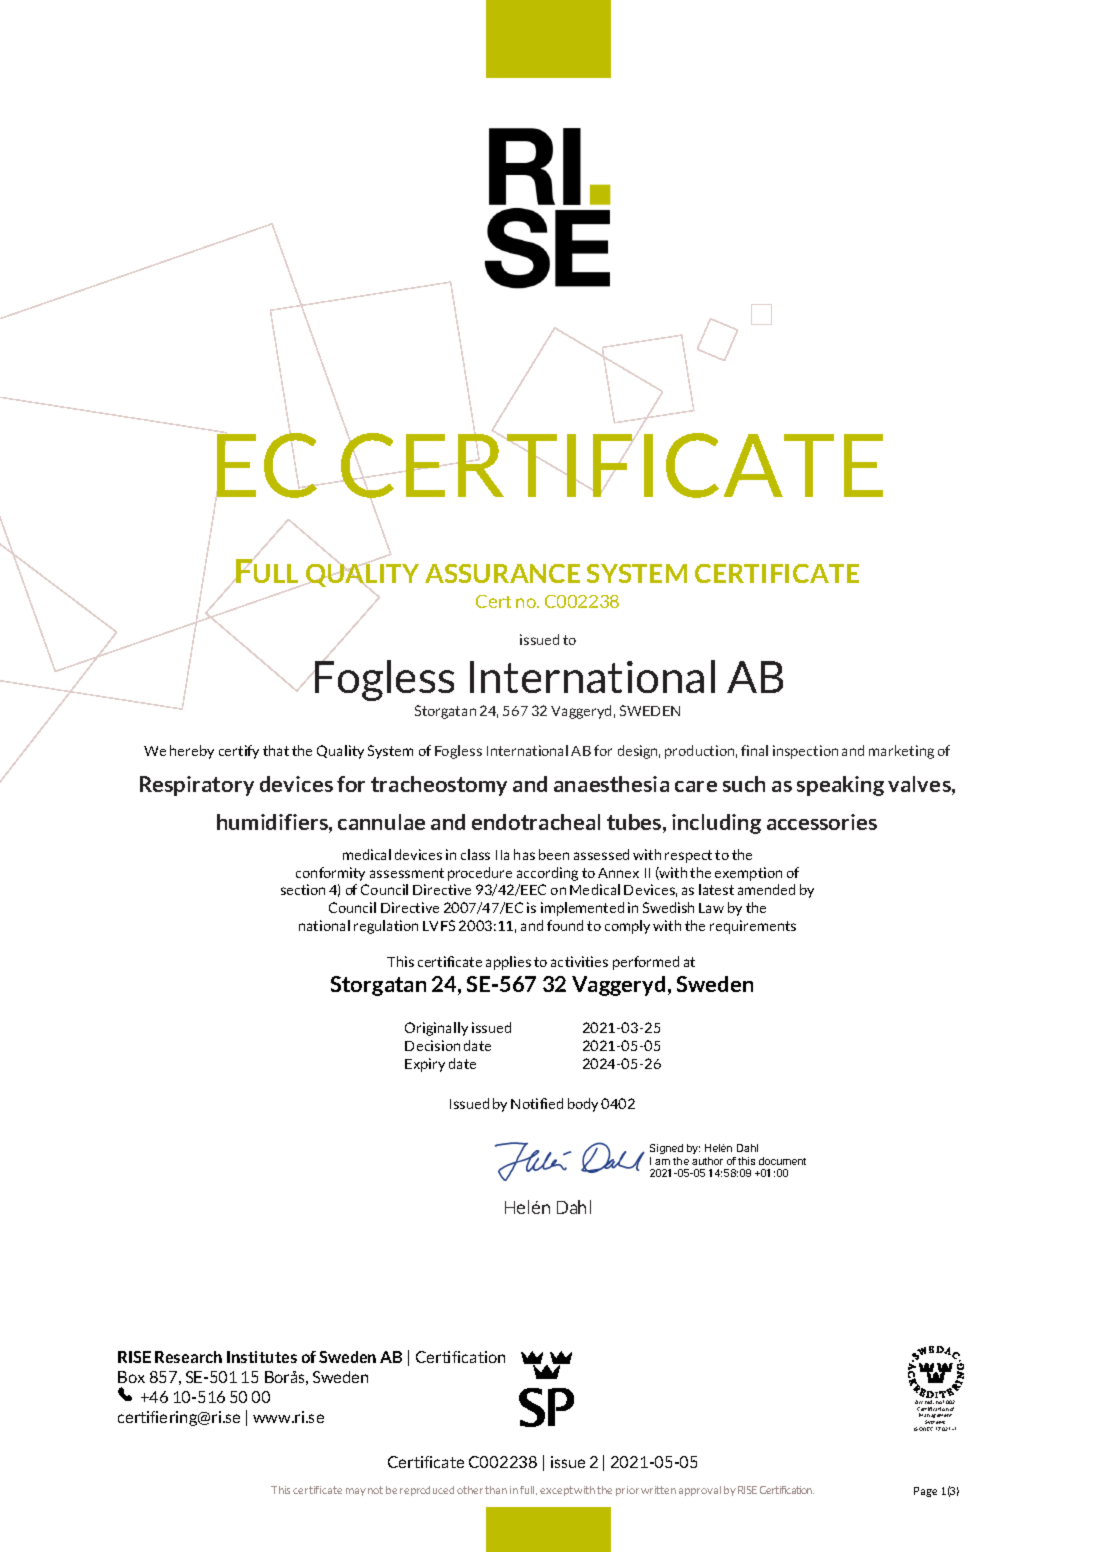  Describe the element at coordinates (805, 752) in the page. I see `inspection` at that location.
